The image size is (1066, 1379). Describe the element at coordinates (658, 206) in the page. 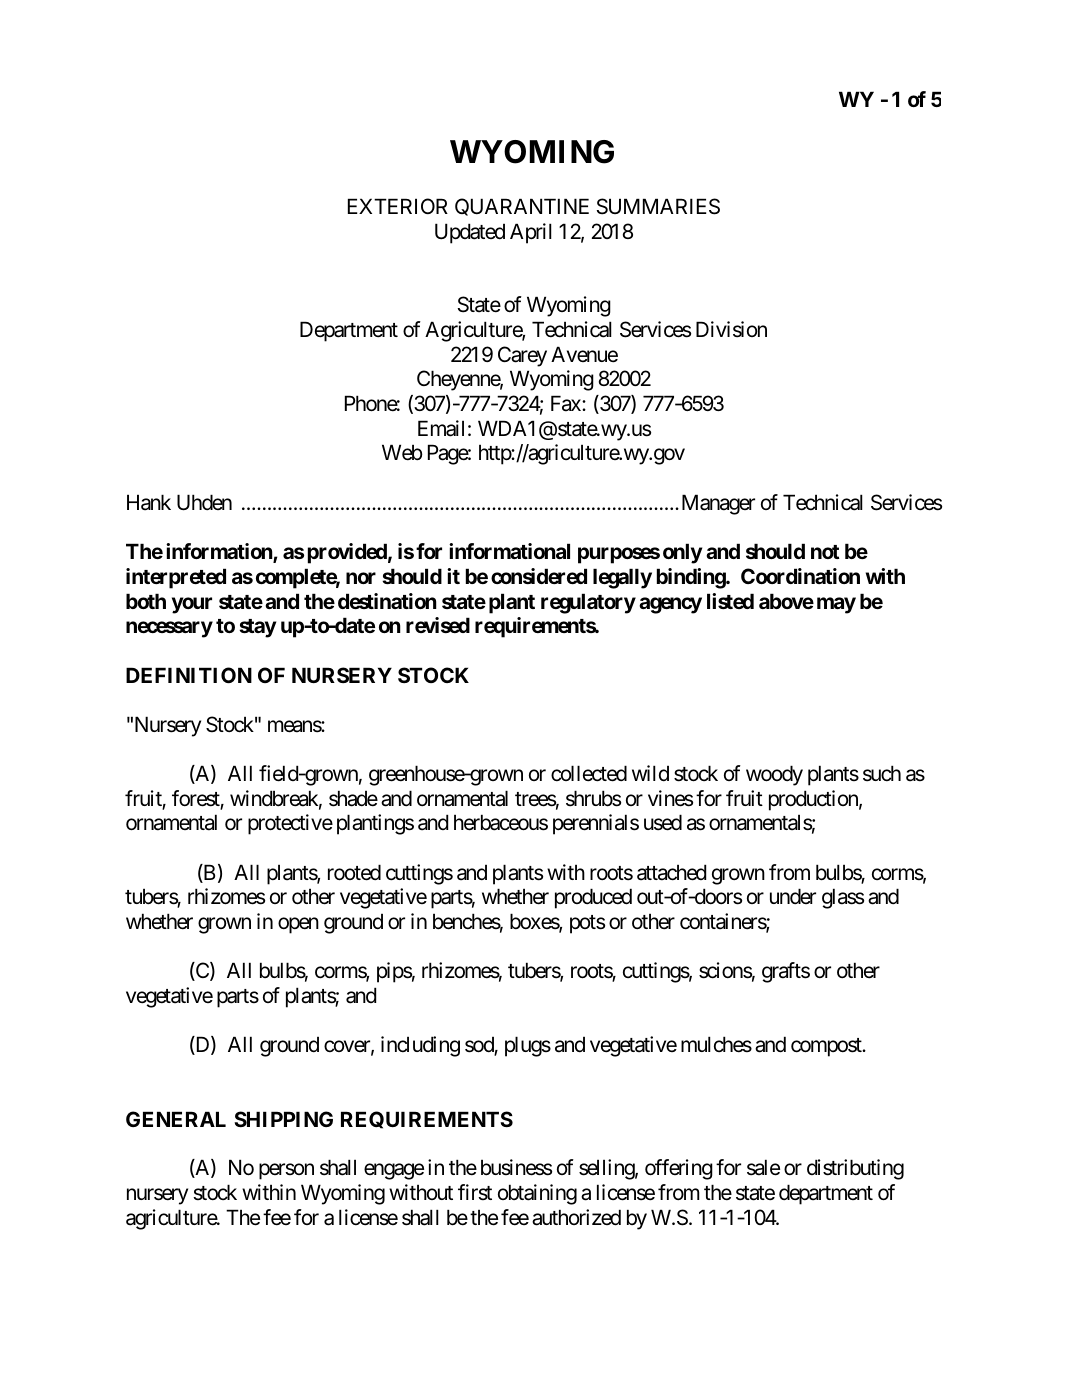

I see `SUMMARIES` at that location.
